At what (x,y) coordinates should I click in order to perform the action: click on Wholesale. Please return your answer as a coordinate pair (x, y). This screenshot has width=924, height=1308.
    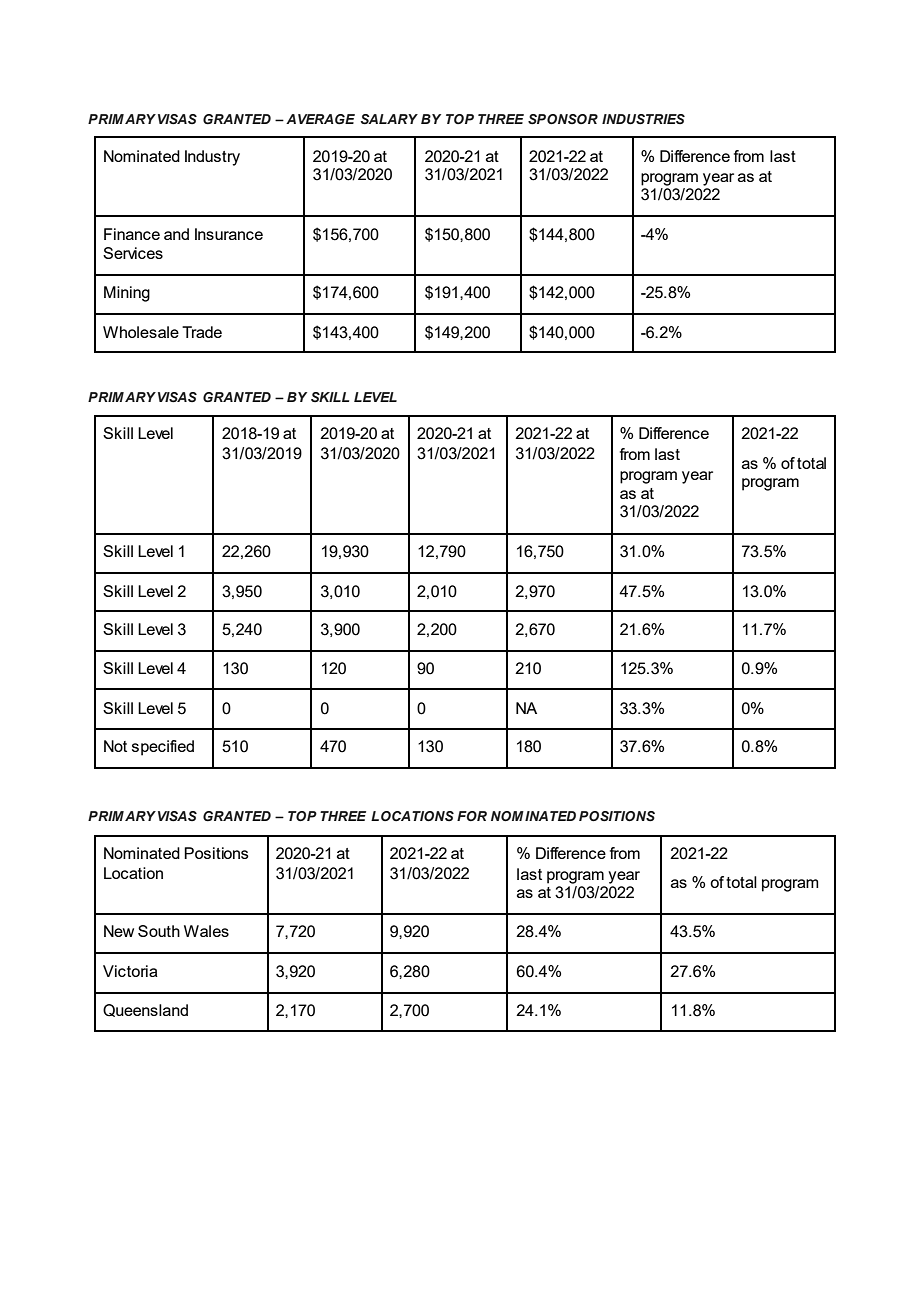
    Looking at the image, I should click on (141, 332).
